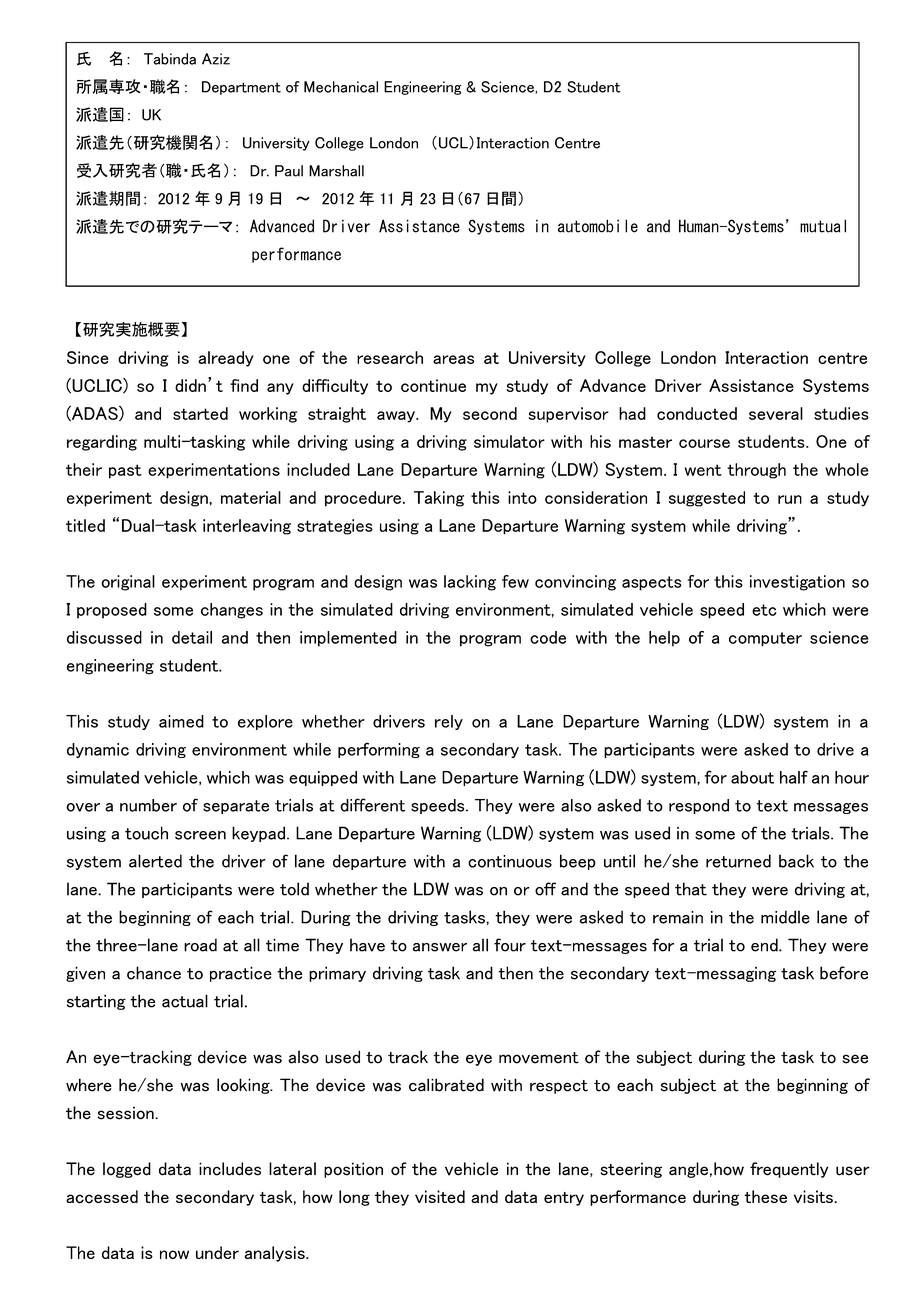 The height and width of the page is (1308, 924). I want to click on now, so click(174, 1254).
